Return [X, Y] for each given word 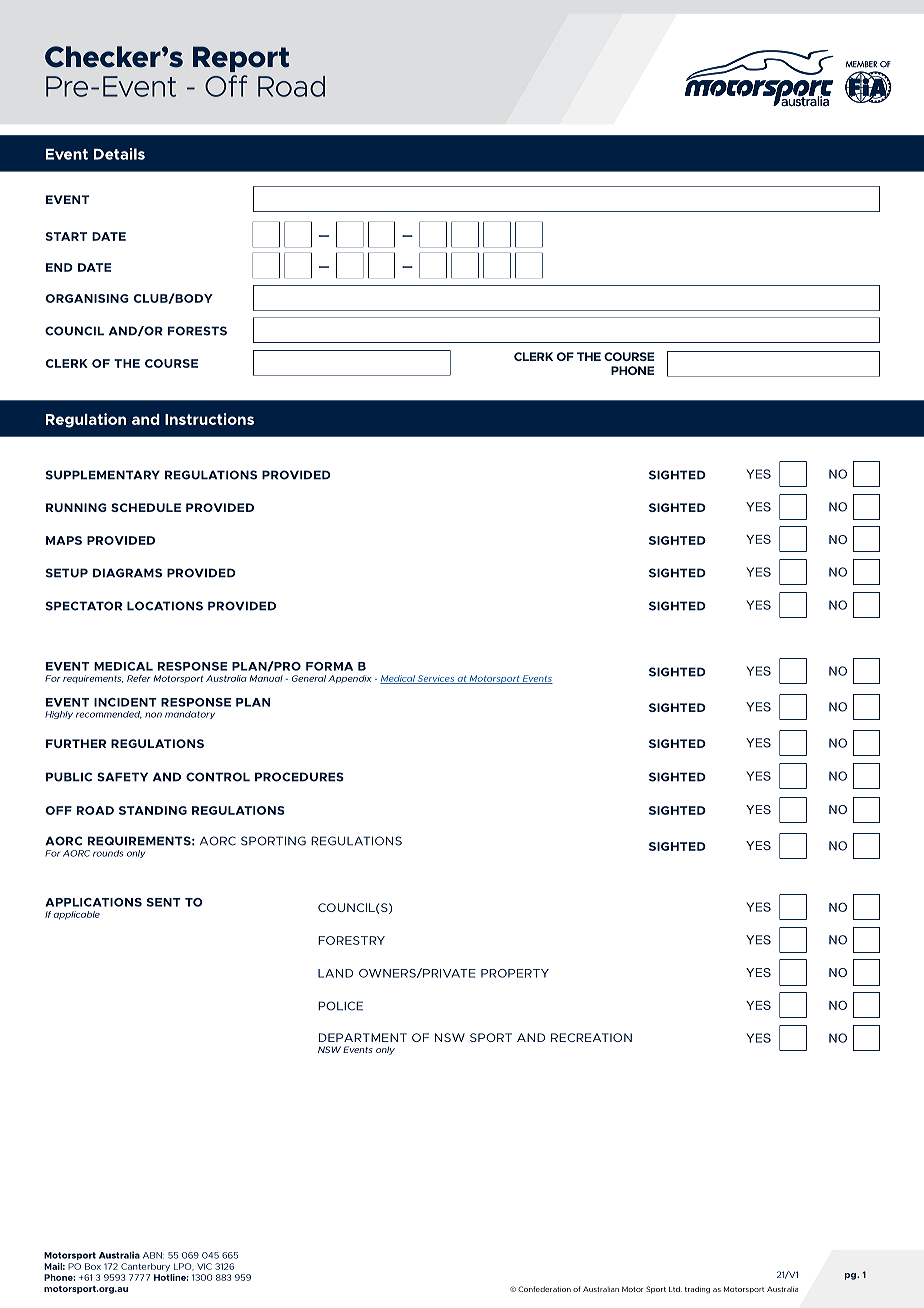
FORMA [329, 666]
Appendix [350, 679]
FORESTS [197, 331]
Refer [139, 678]
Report [241, 59]
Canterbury [145, 1267]
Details [119, 154]
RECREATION [591, 1037]
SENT [164, 902]
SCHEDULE [146, 507]
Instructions [209, 419]
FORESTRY [351, 940]
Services [436, 679]
